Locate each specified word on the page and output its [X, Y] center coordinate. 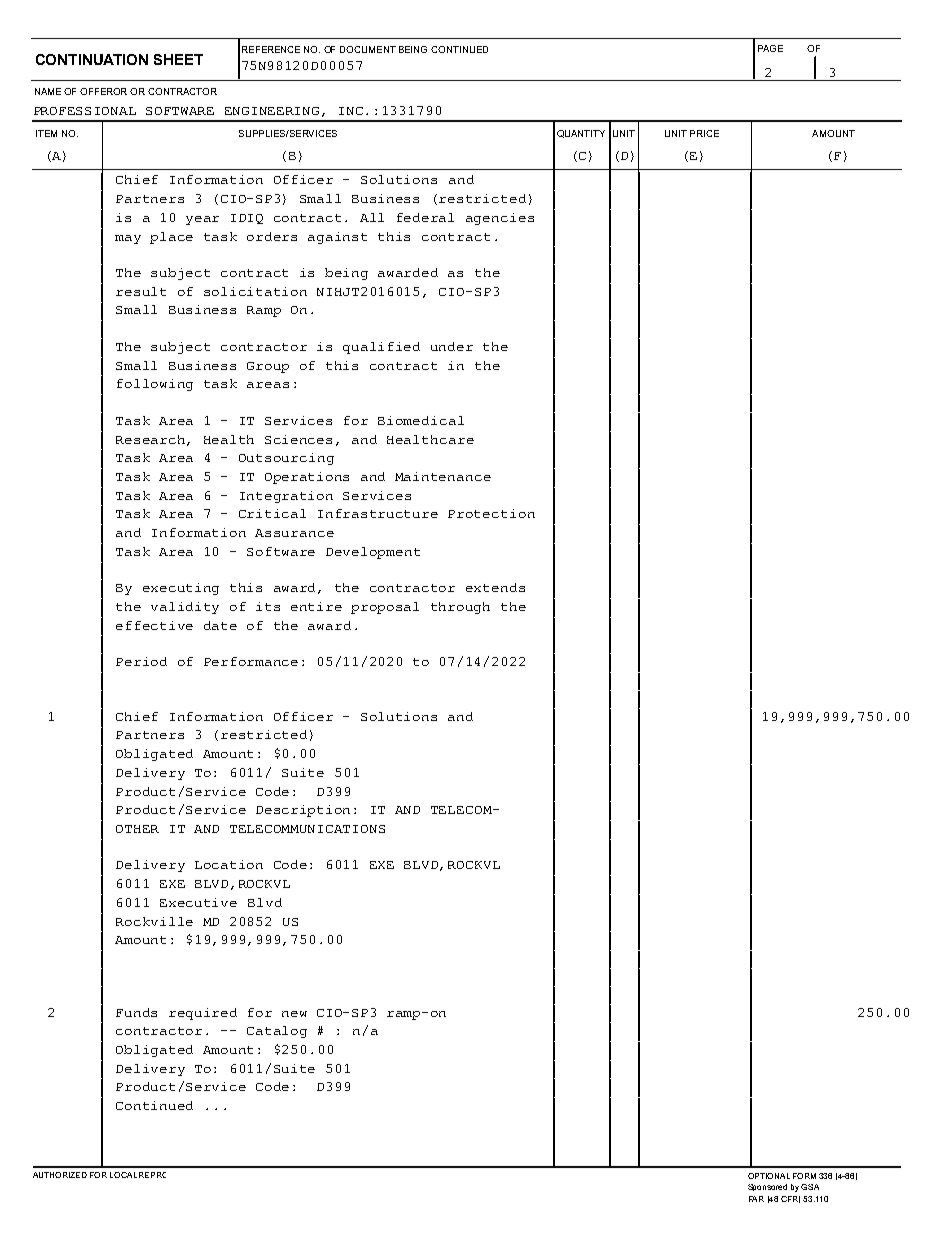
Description [303, 811]
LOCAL [123, 1175]
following [155, 385]
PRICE [704, 133]
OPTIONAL [769, 1176]
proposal [385, 608]
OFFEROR [103, 91]
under [452, 346]
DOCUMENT [368, 49]
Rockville [154, 921]
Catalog [277, 1032]
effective [154, 625]
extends [495, 587]
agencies [500, 219]
